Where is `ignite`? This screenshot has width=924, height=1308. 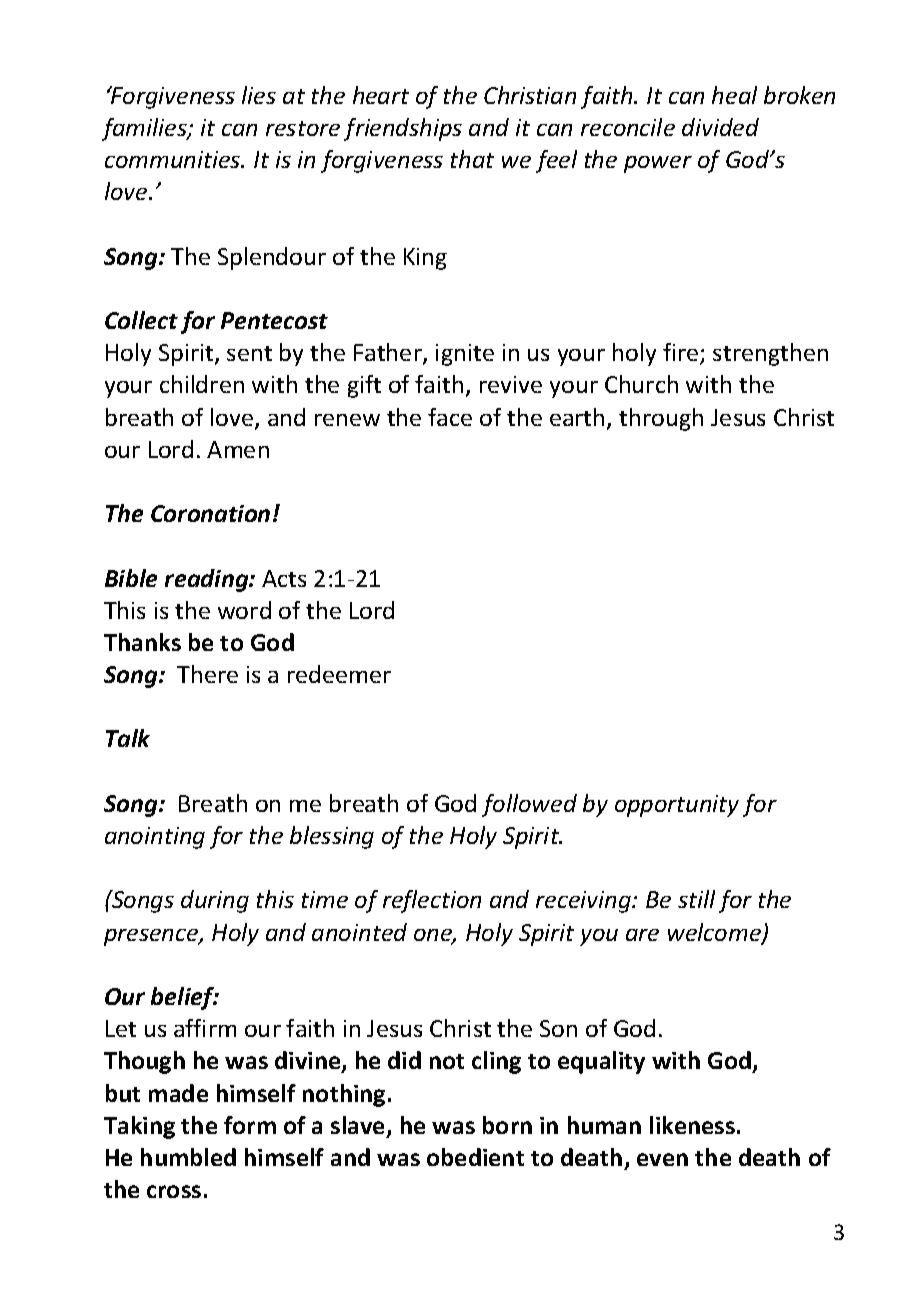 ignite is located at coordinates (465, 355).
